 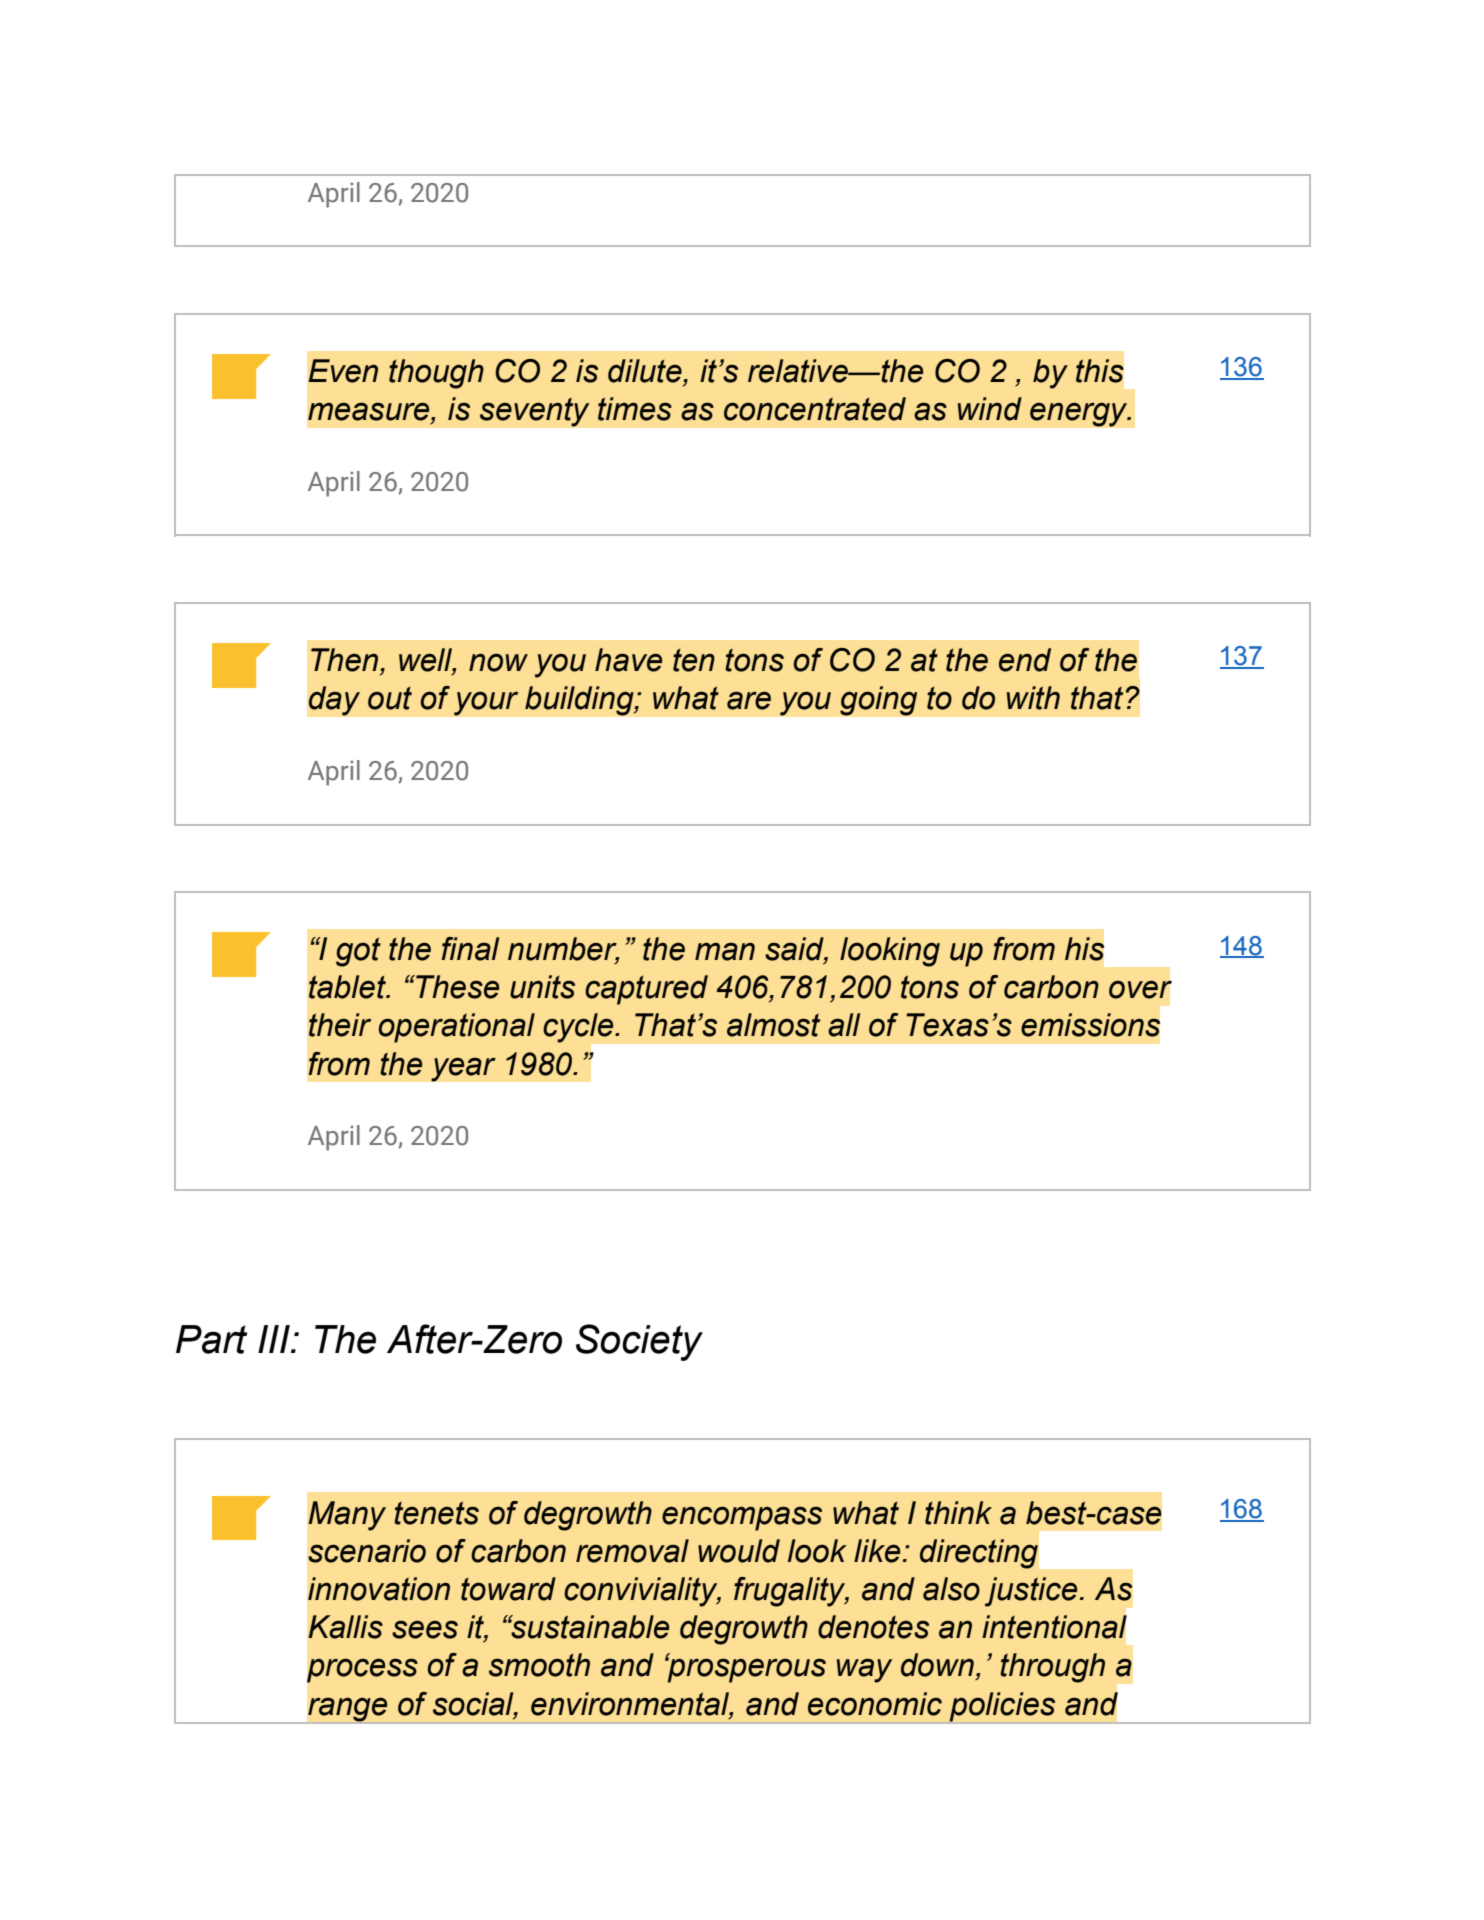 What do you see at coordinates (990, 409) in the screenshot?
I see `wind` at bounding box center [990, 409].
